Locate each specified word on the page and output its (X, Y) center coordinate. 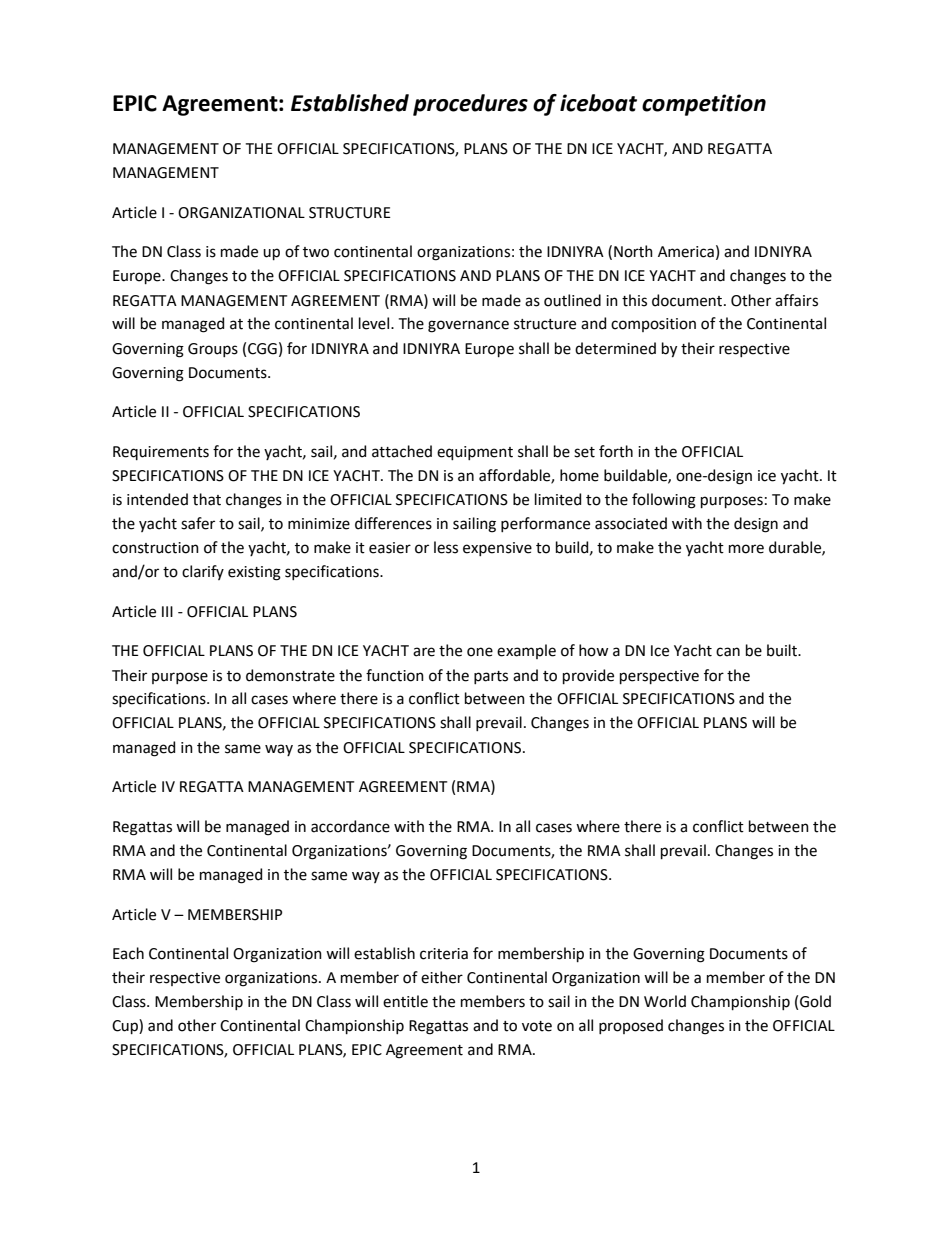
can (728, 652)
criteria (444, 954)
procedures (470, 105)
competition (704, 105)
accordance (350, 826)
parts (491, 677)
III (167, 611)
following (664, 501)
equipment (475, 453)
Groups (213, 350)
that (207, 499)
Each (128, 953)
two (316, 252)
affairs (796, 300)
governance (468, 326)
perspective (659, 677)
